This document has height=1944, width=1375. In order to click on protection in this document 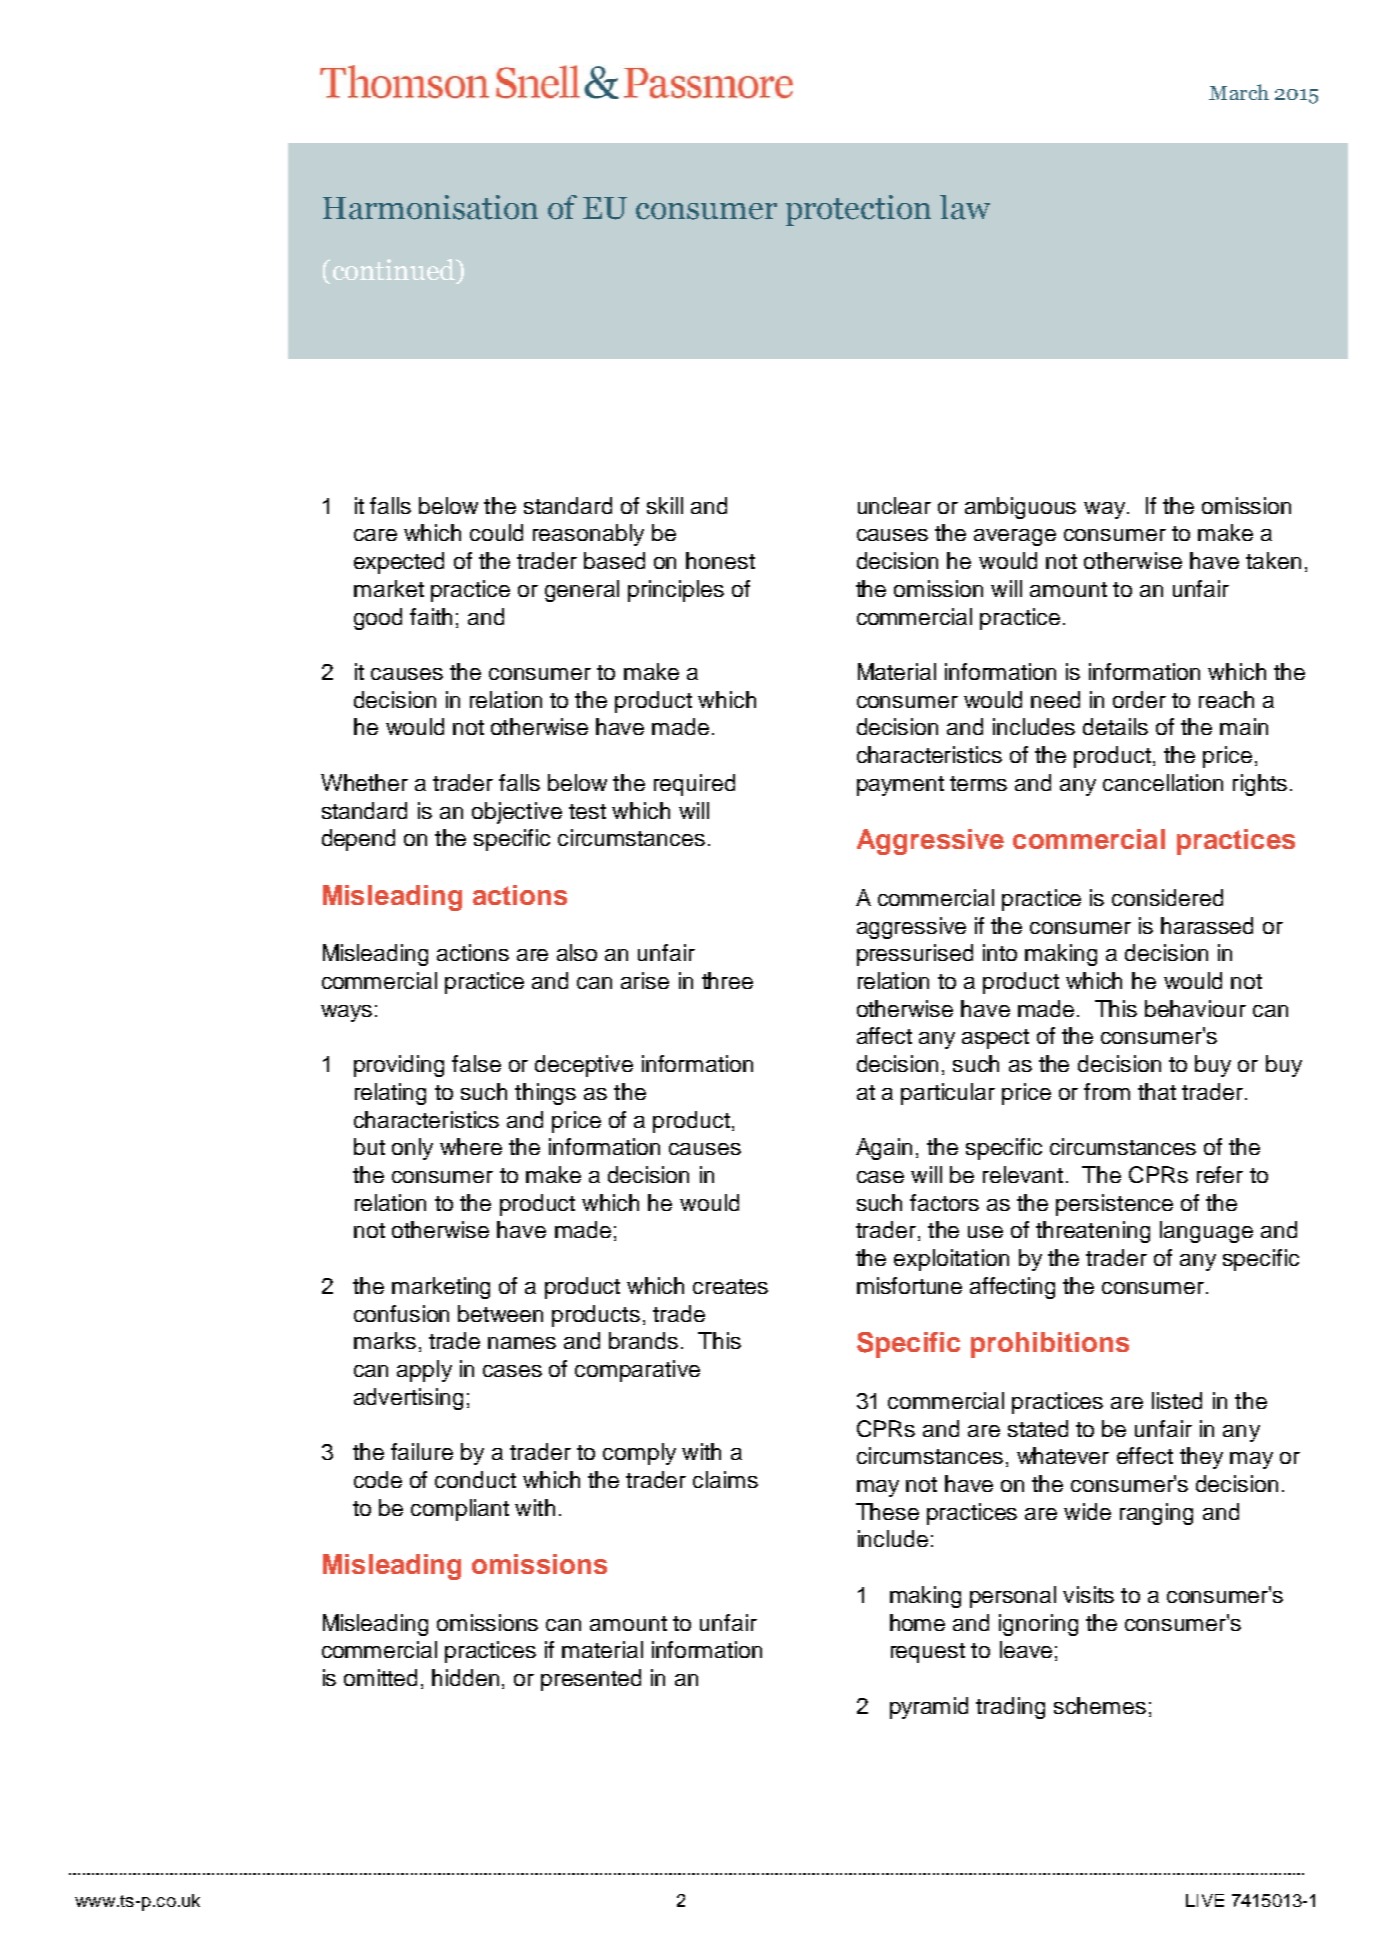, I will do `click(858, 210)`.
